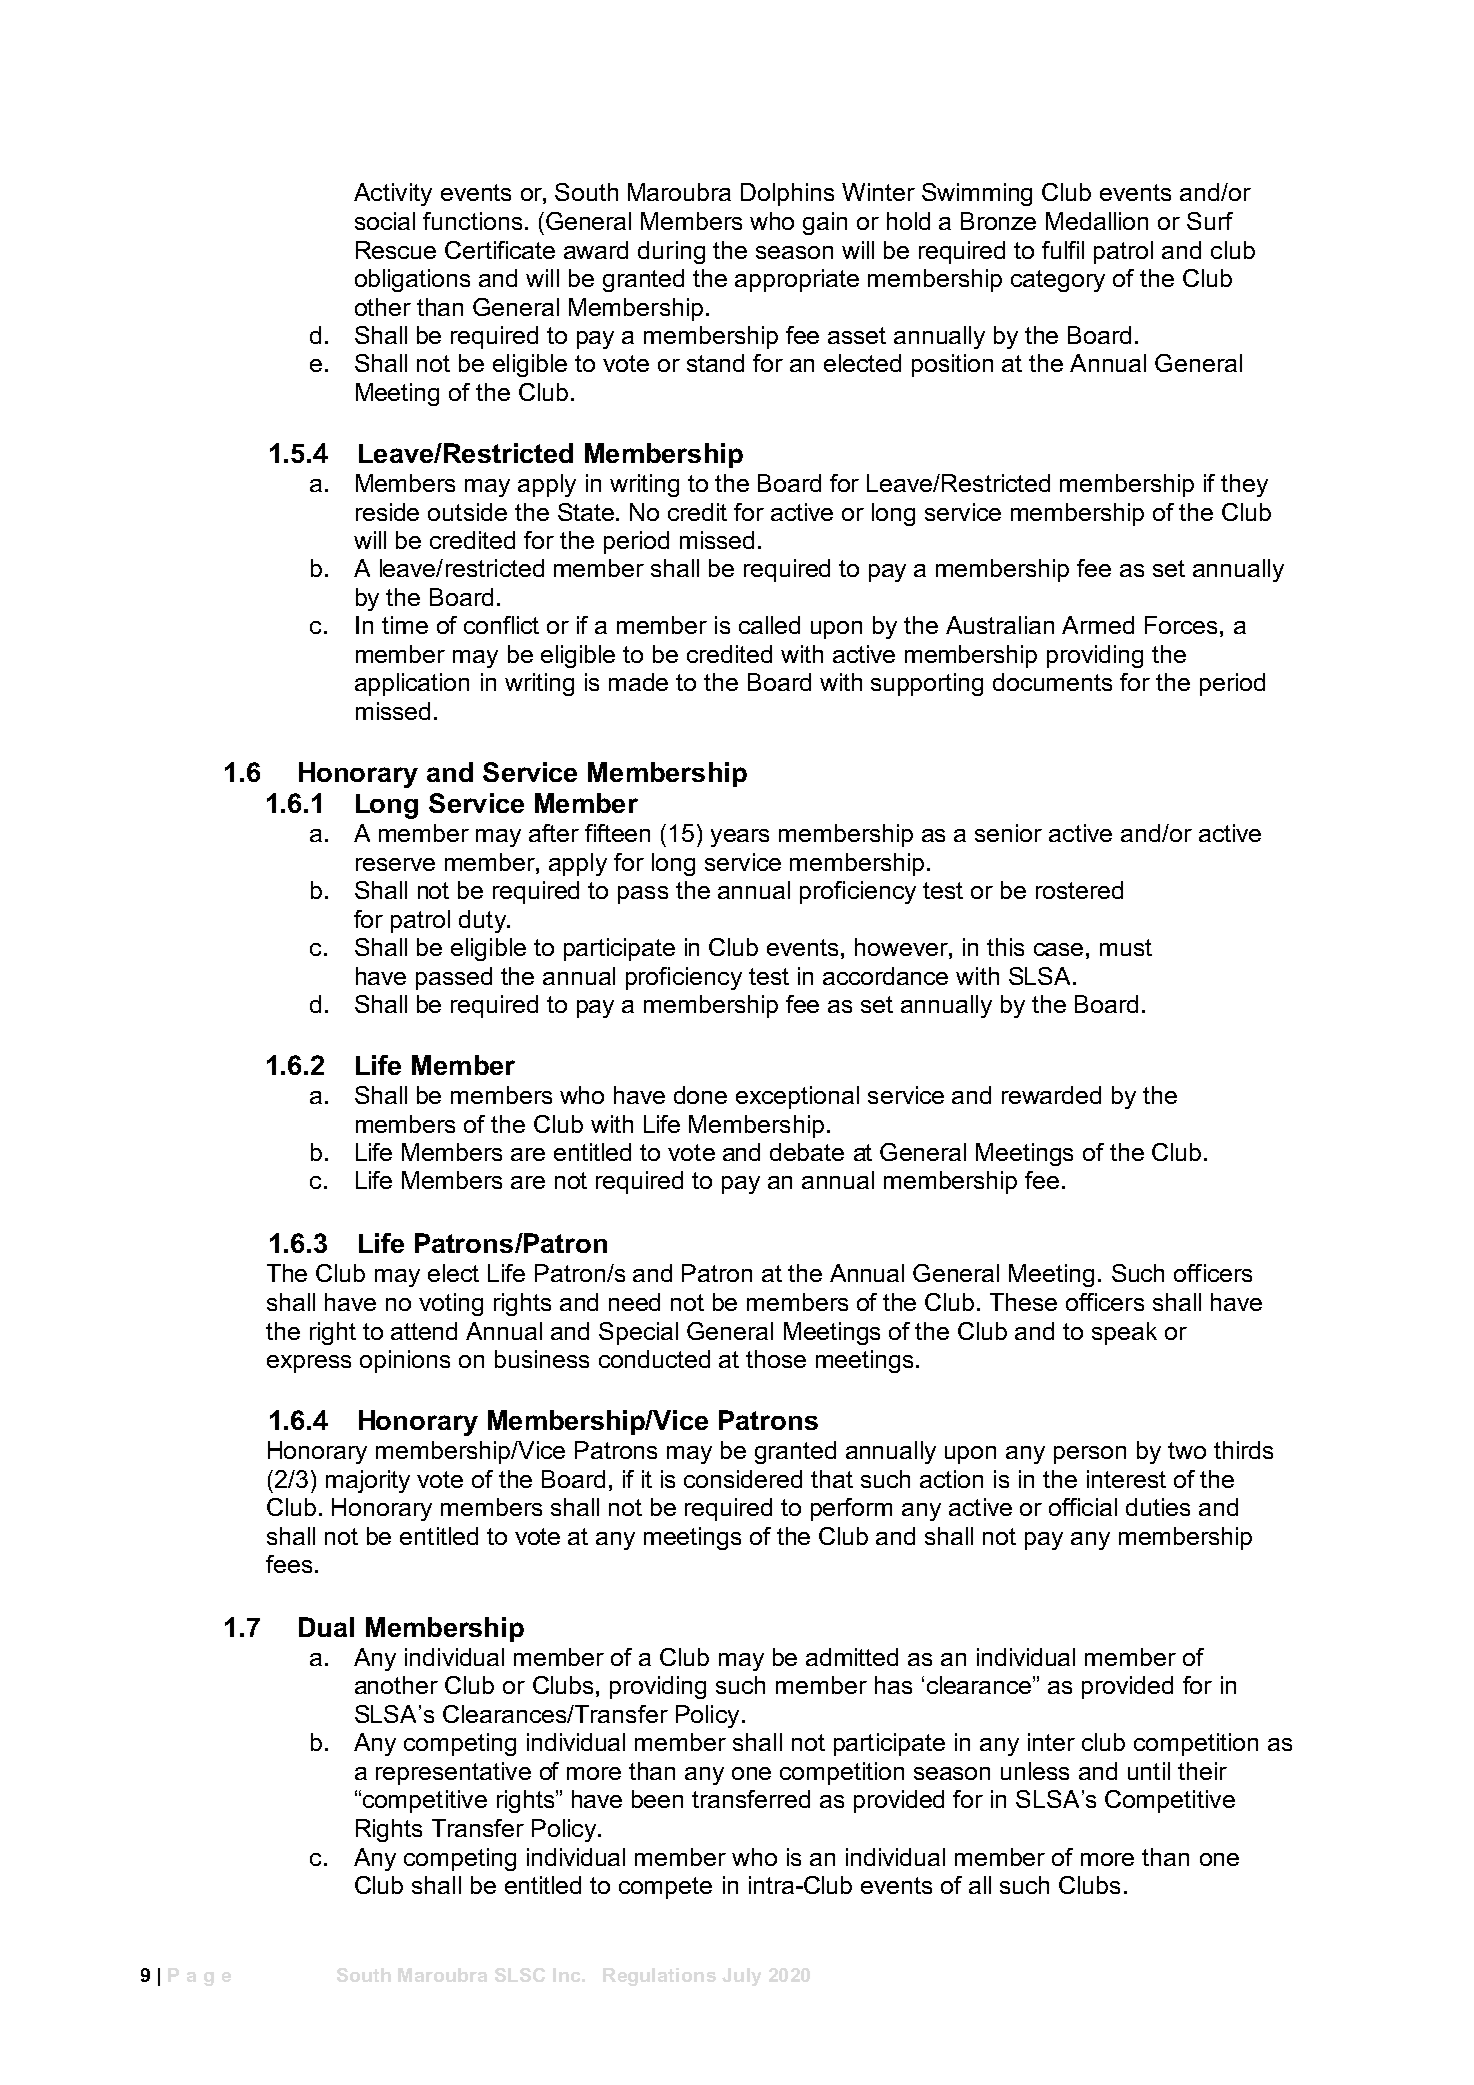 This screenshot has height=2085, width=1474. What do you see at coordinates (453, 1773) in the screenshot?
I see `representative` at bounding box center [453, 1773].
